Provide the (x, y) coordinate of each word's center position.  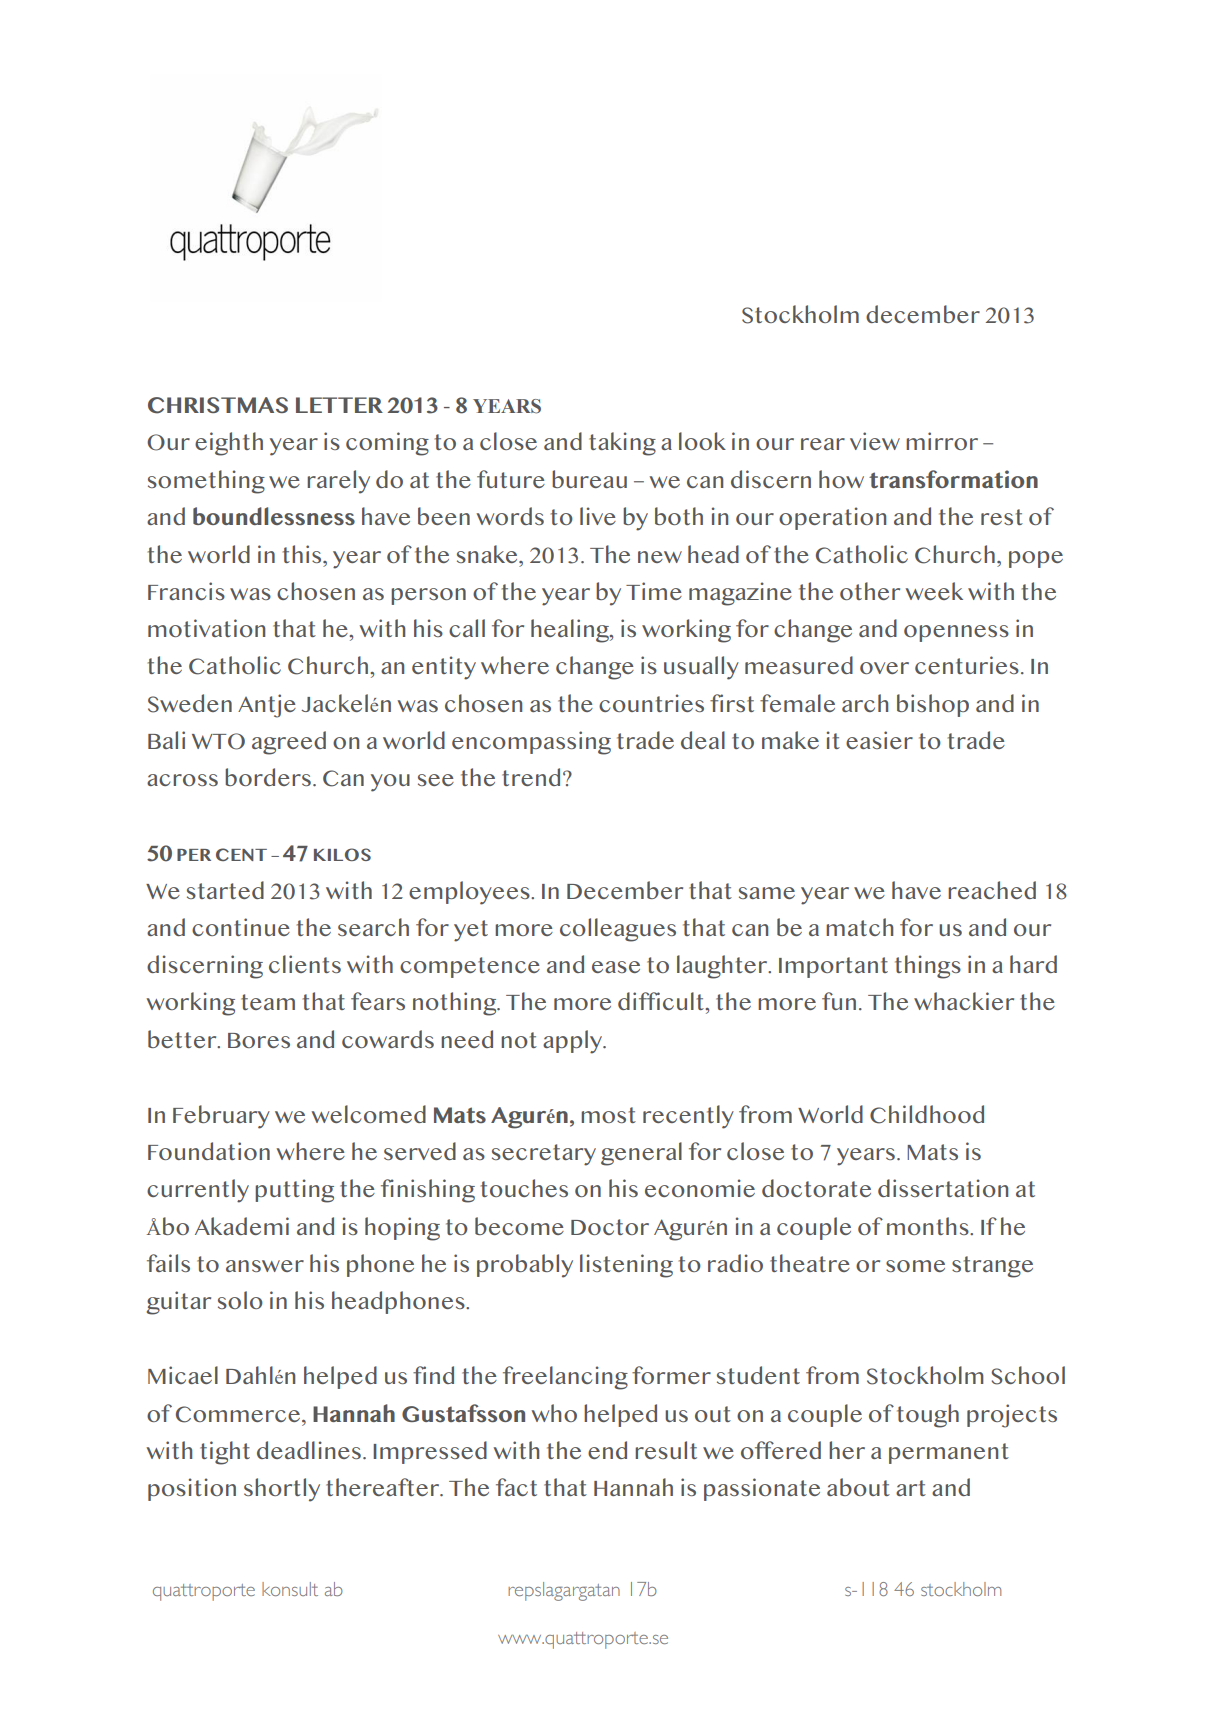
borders (268, 777)
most (608, 1115)
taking (622, 444)
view (875, 441)
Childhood (927, 1114)
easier (879, 740)
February (221, 1117)
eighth (229, 444)
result (666, 1450)
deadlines (309, 1450)
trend (531, 777)
